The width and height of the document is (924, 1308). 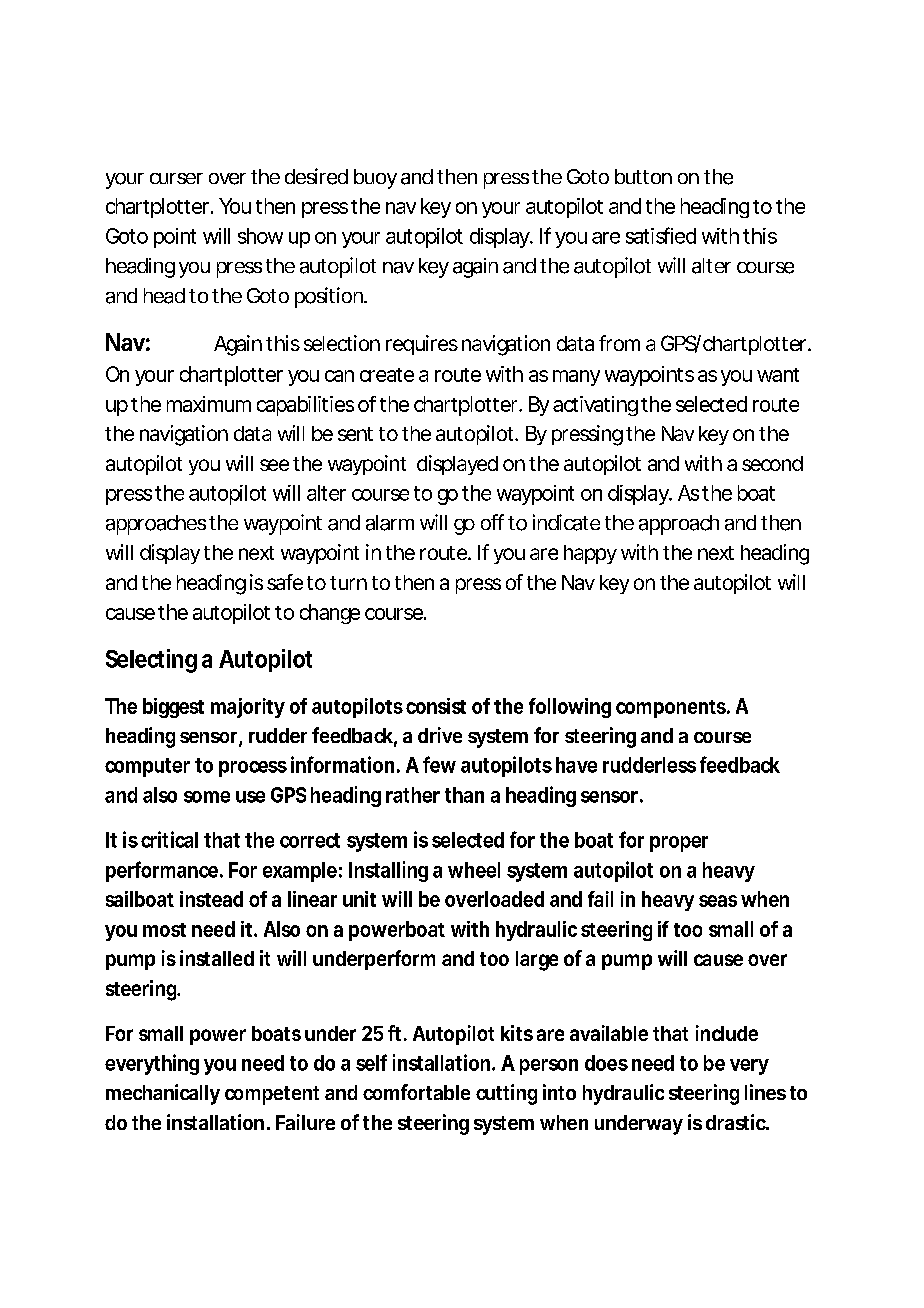 I want to click on drastic, so click(x=736, y=1122).
